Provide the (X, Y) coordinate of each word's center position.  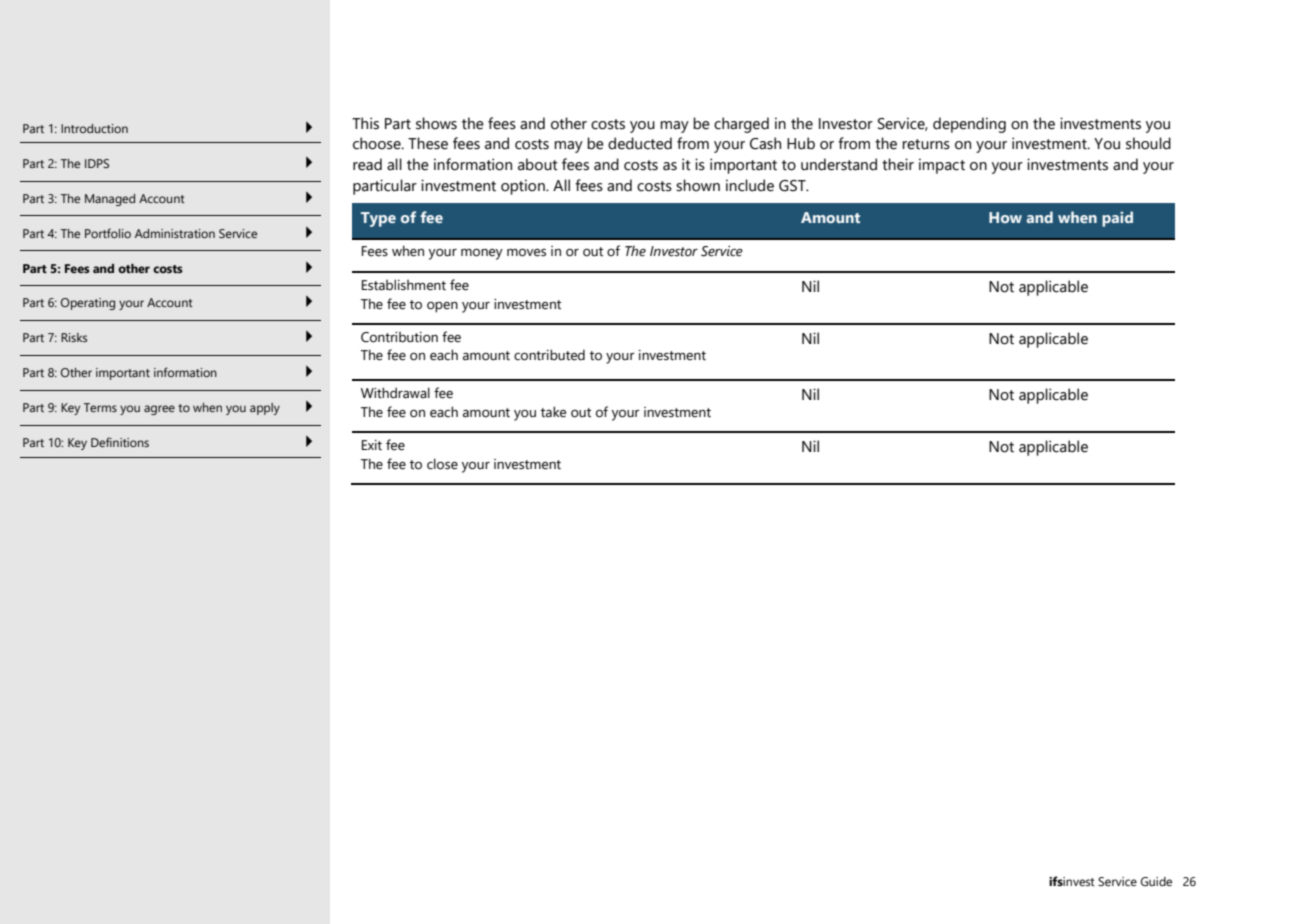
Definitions (120, 442)
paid (1117, 219)
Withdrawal (395, 393)
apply (265, 409)
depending (969, 125)
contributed (549, 355)
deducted (640, 143)
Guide (1156, 881)
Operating (88, 304)
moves (526, 252)
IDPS (97, 163)
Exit (372, 445)
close (442, 464)
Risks (74, 337)
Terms (100, 407)
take (553, 412)
